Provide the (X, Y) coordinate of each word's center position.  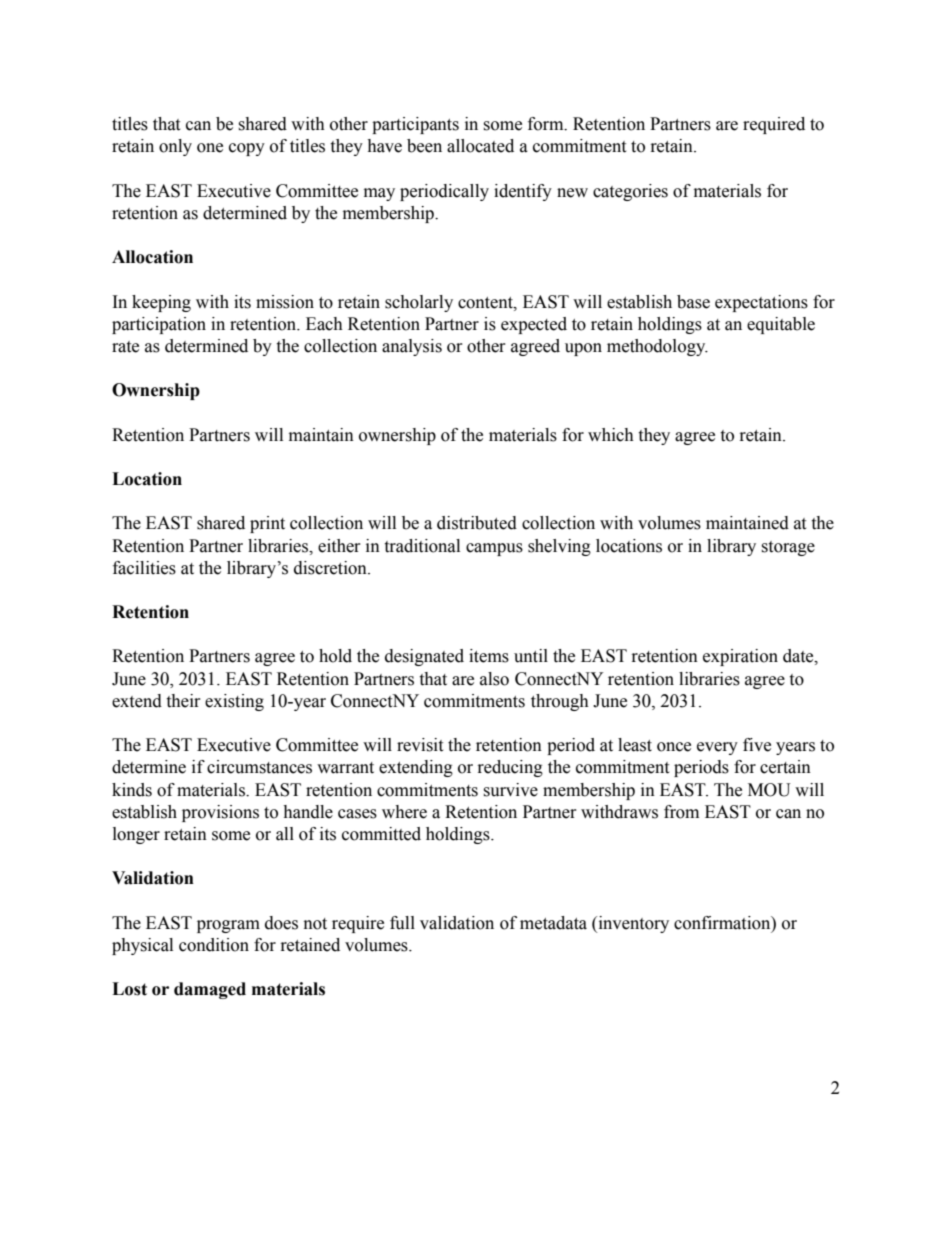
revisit (420, 745)
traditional (422, 546)
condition (214, 945)
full (402, 923)
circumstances (259, 767)
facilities (144, 568)
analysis (412, 347)
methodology (657, 347)
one (210, 148)
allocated (480, 146)
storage (788, 548)
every (717, 748)
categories (630, 192)
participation (159, 325)
